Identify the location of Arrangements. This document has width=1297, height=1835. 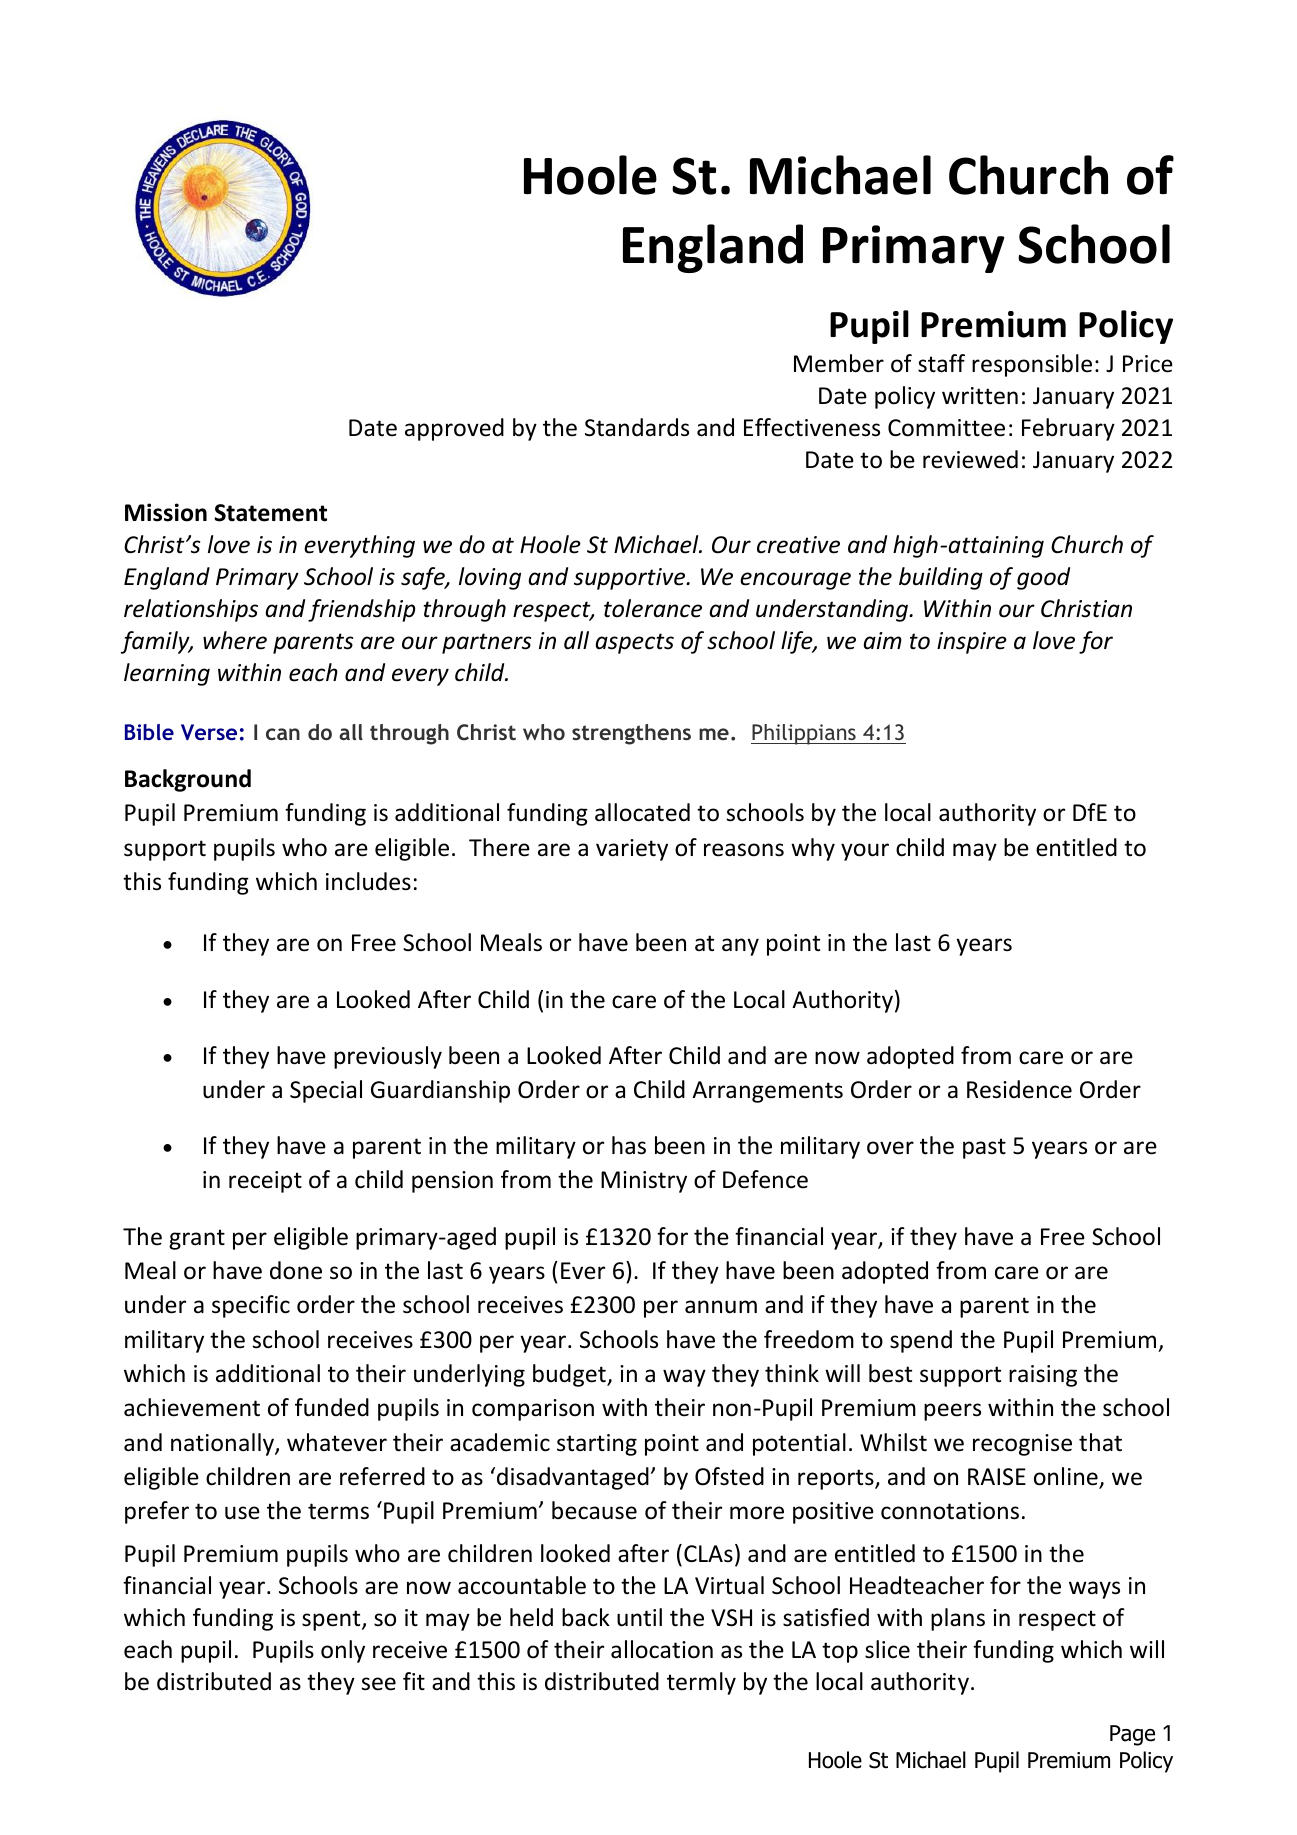
(767, 1092).
